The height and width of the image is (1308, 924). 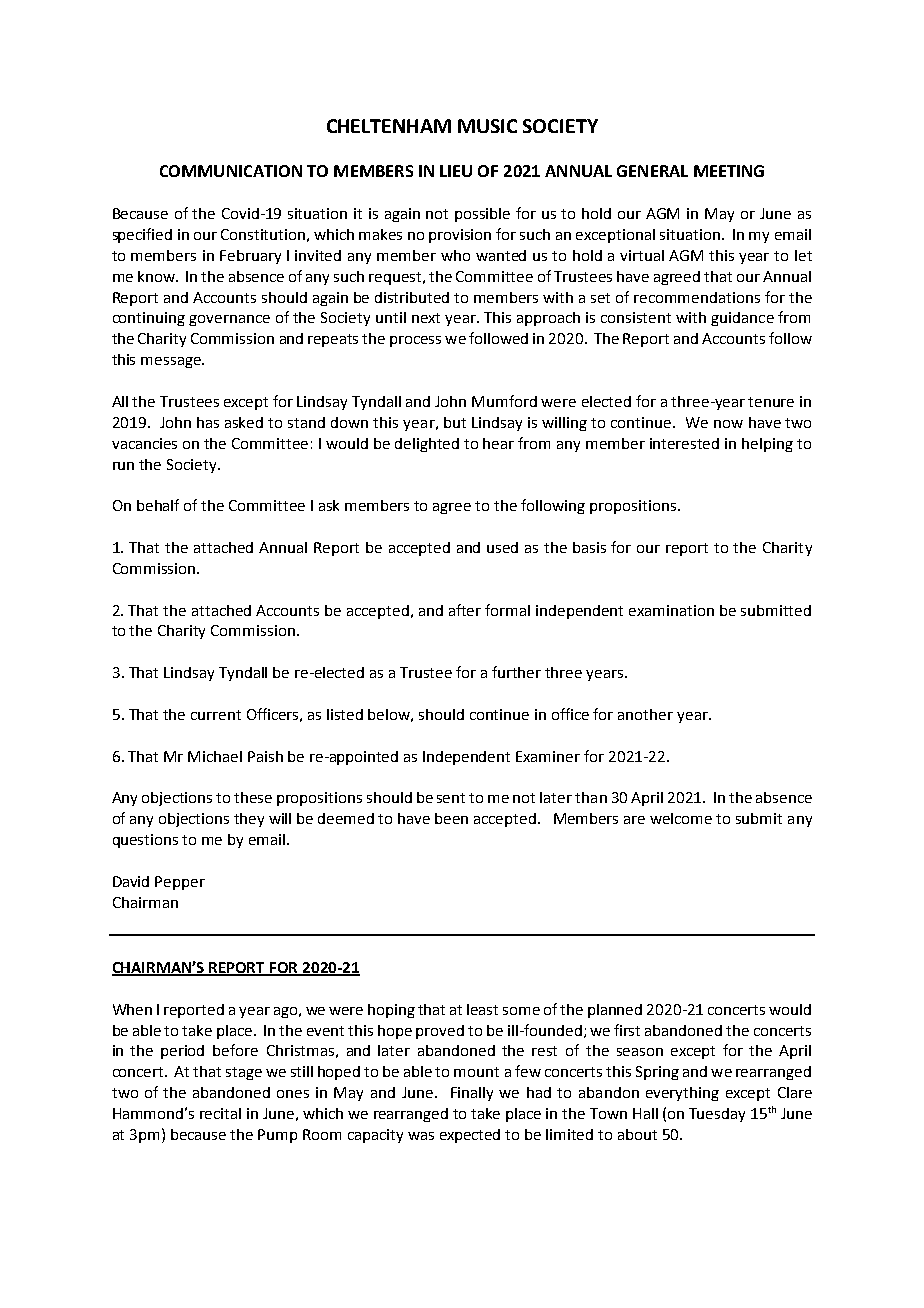 What do you see at coordinates (456, 171) in the image?
I see `LIEU` at bounding box center [456, 171].
